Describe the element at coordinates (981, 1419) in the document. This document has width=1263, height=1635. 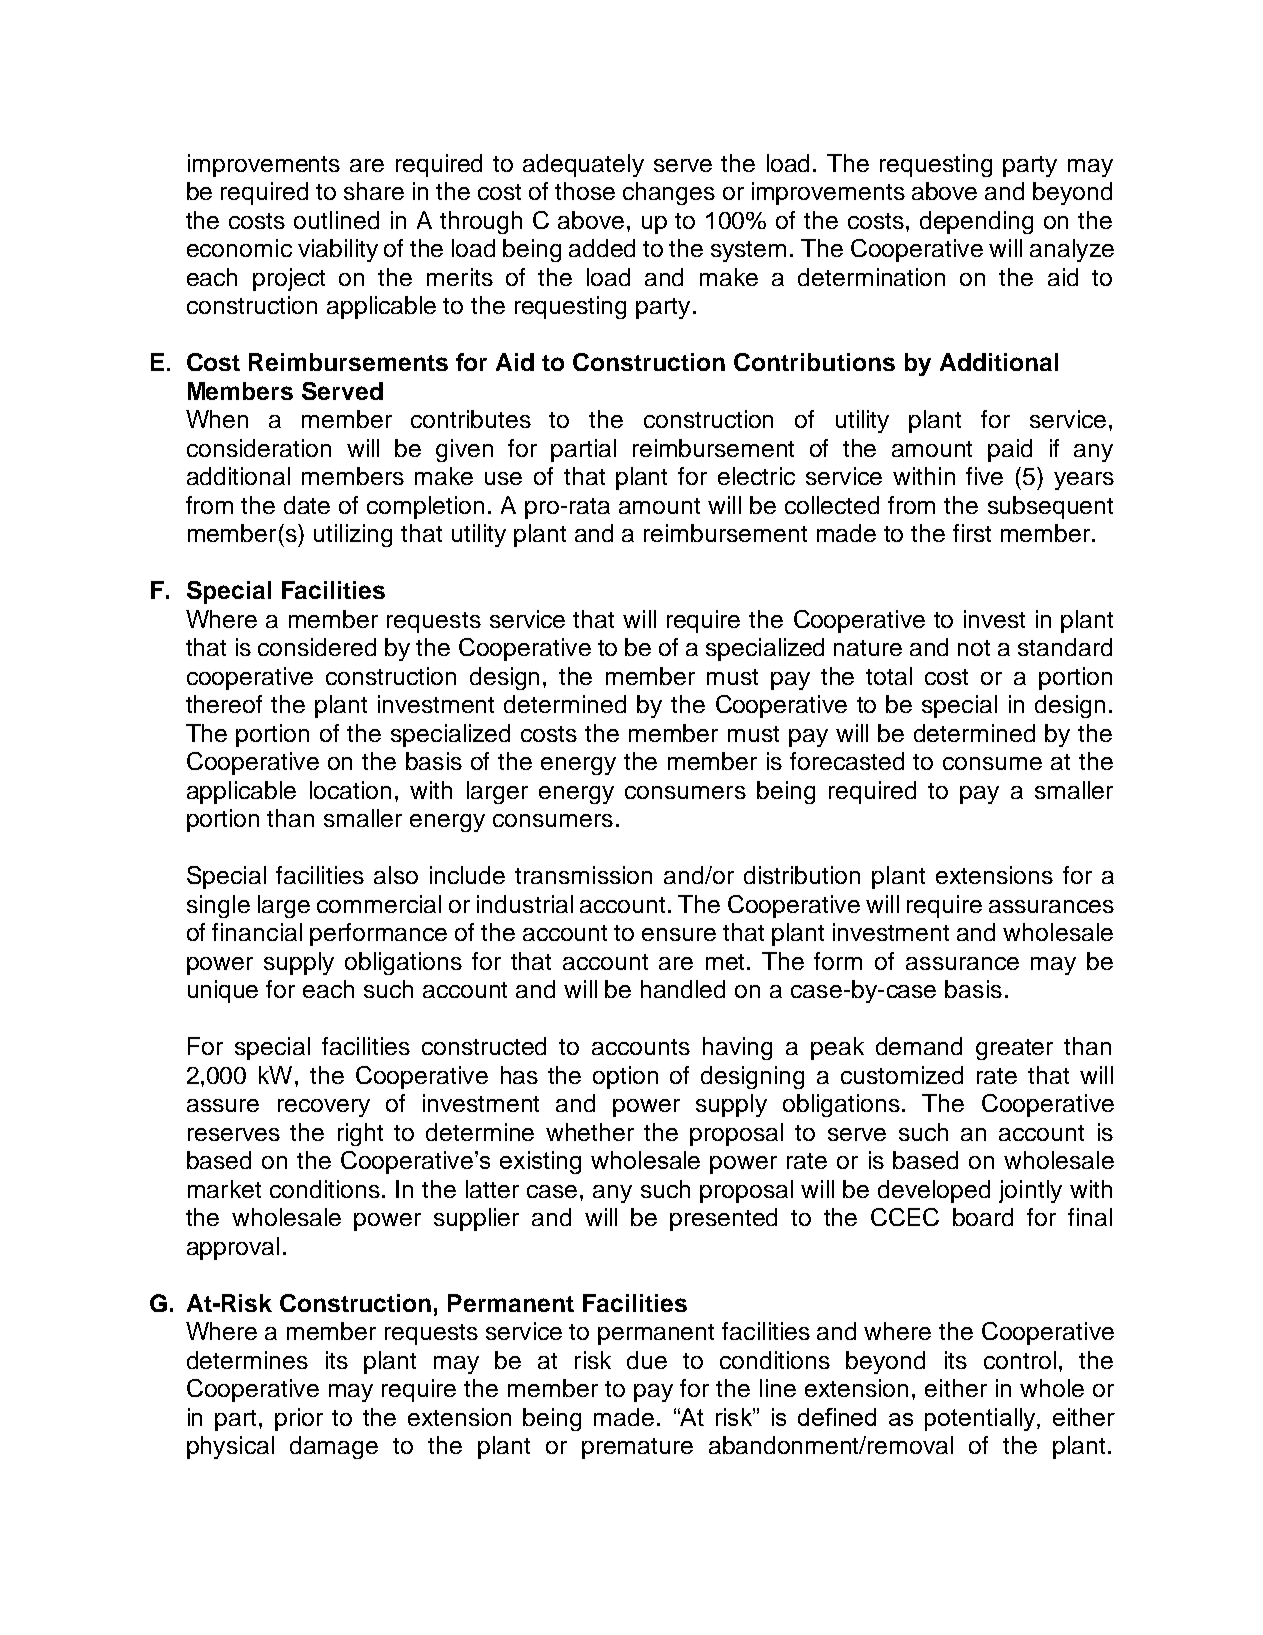
I see `potentially` at that location.
